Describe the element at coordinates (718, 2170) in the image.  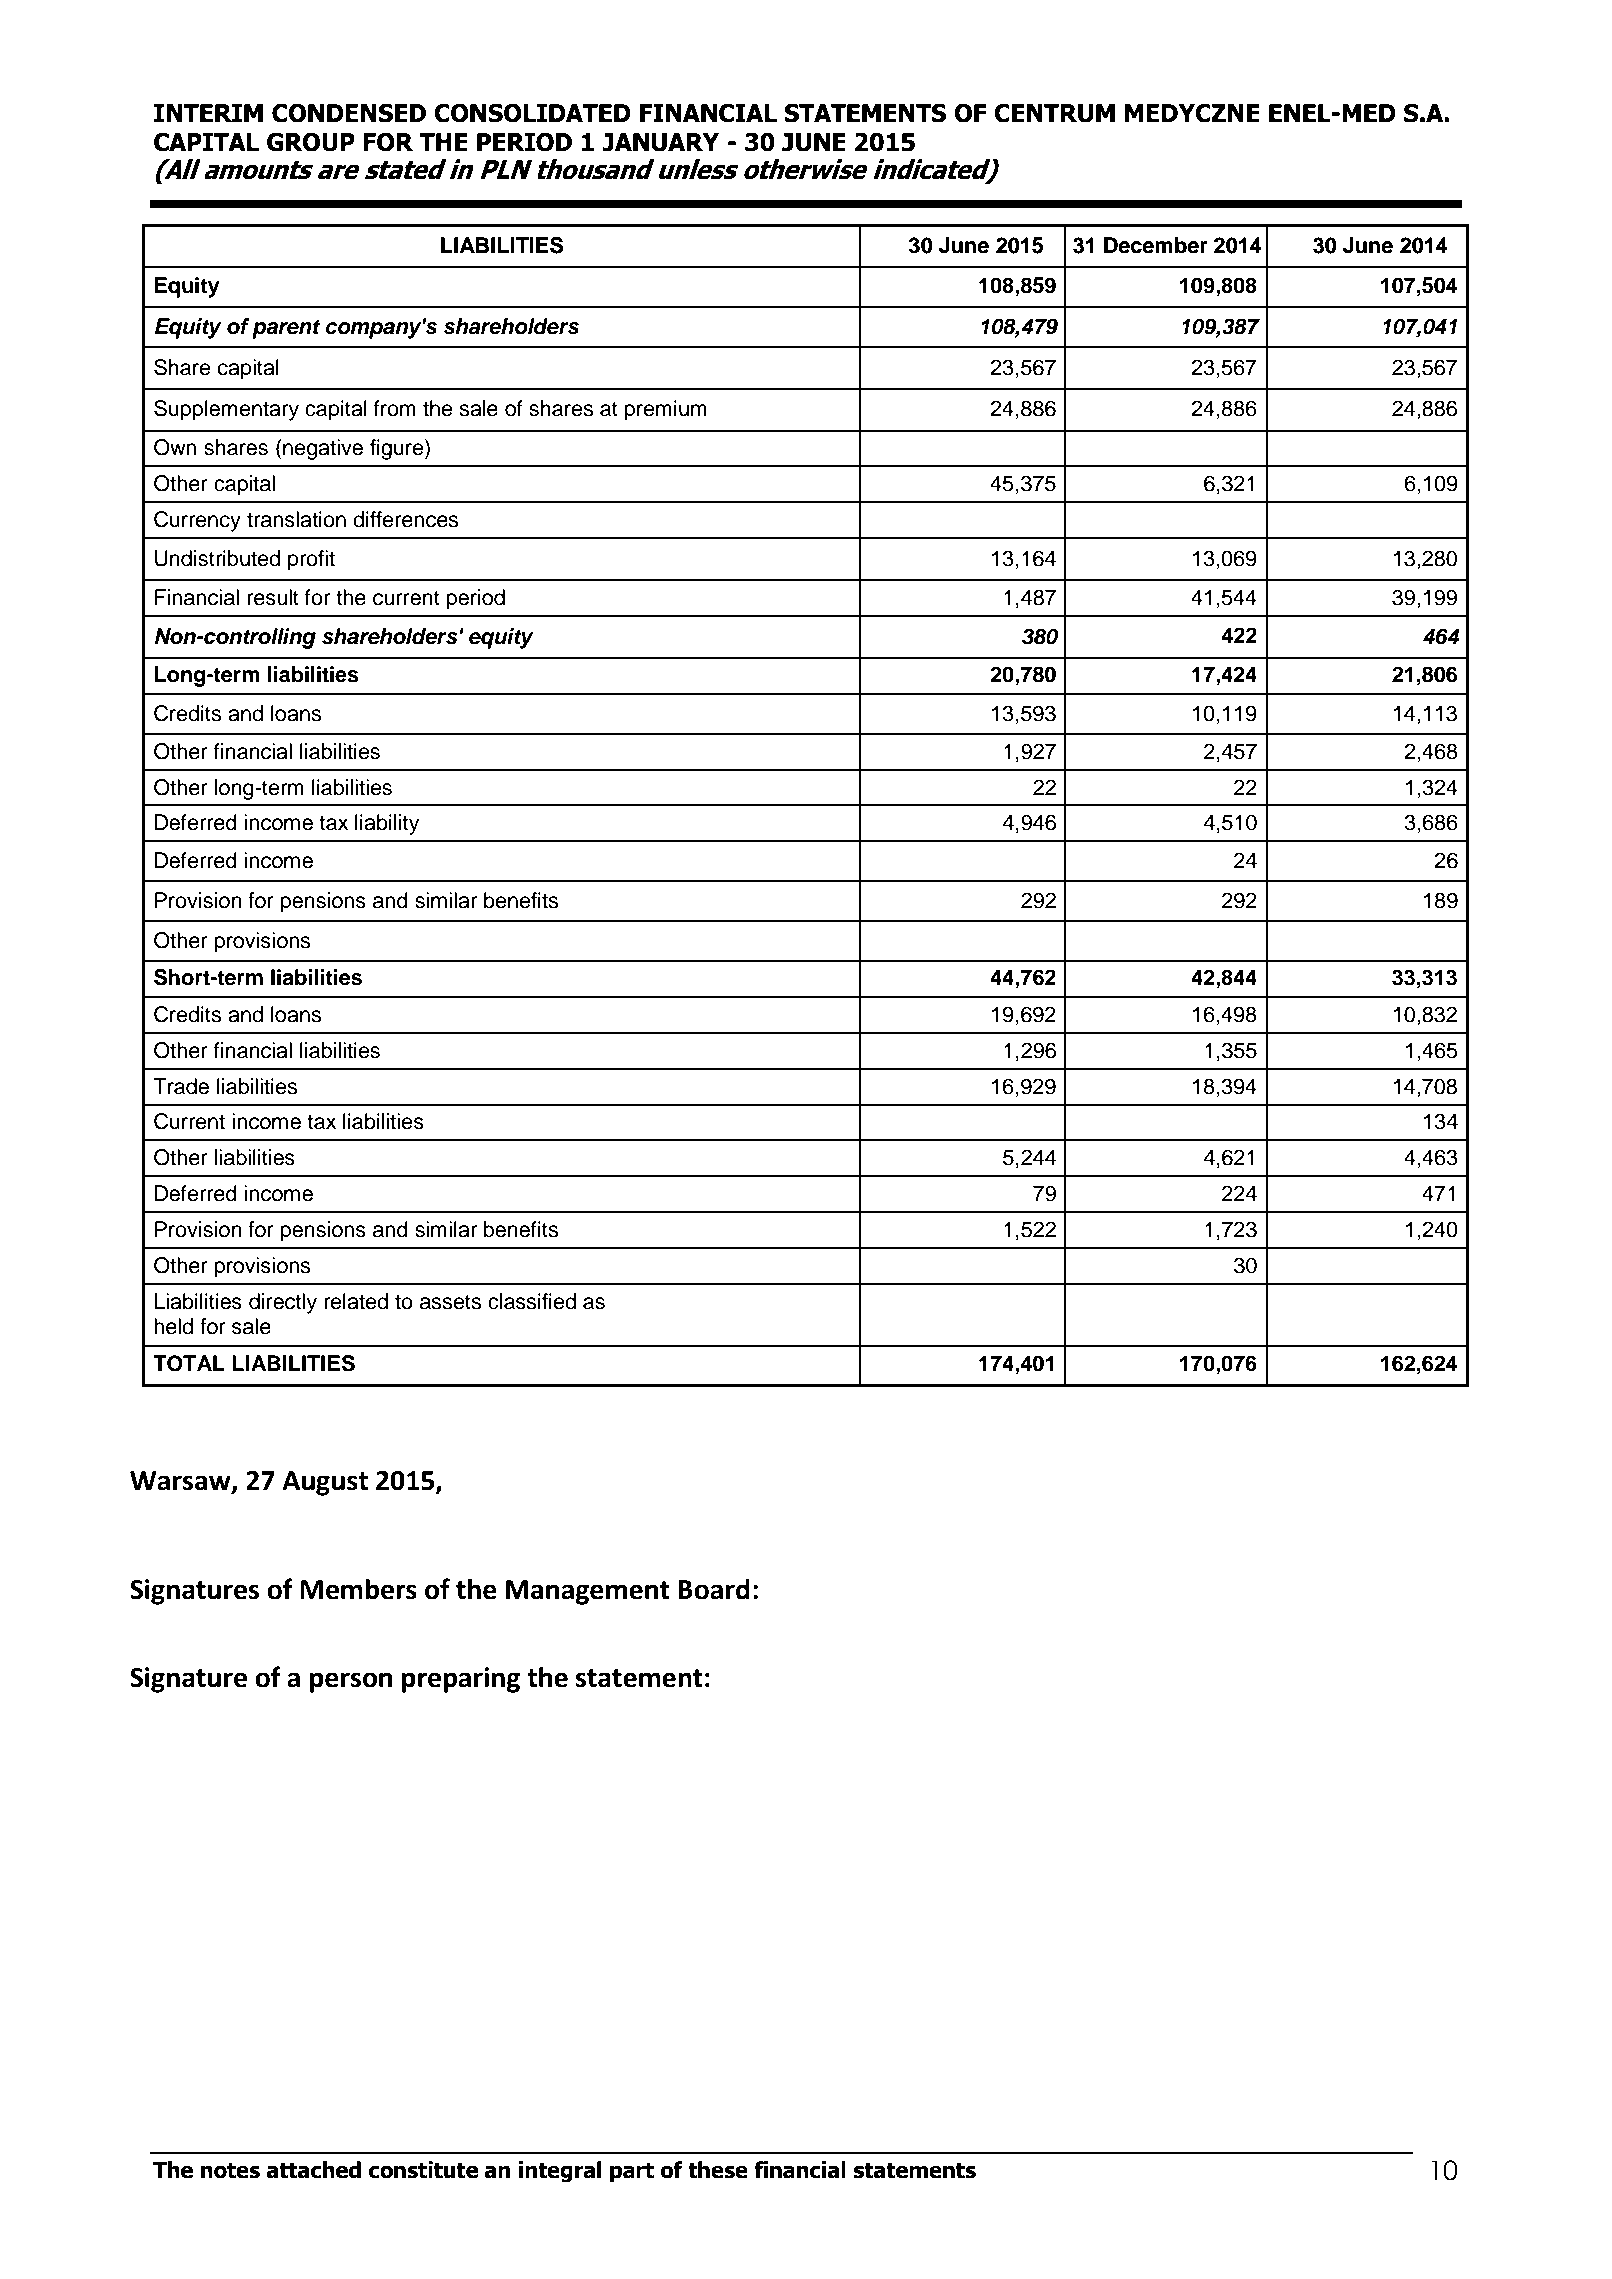
I see `these` at that location.
